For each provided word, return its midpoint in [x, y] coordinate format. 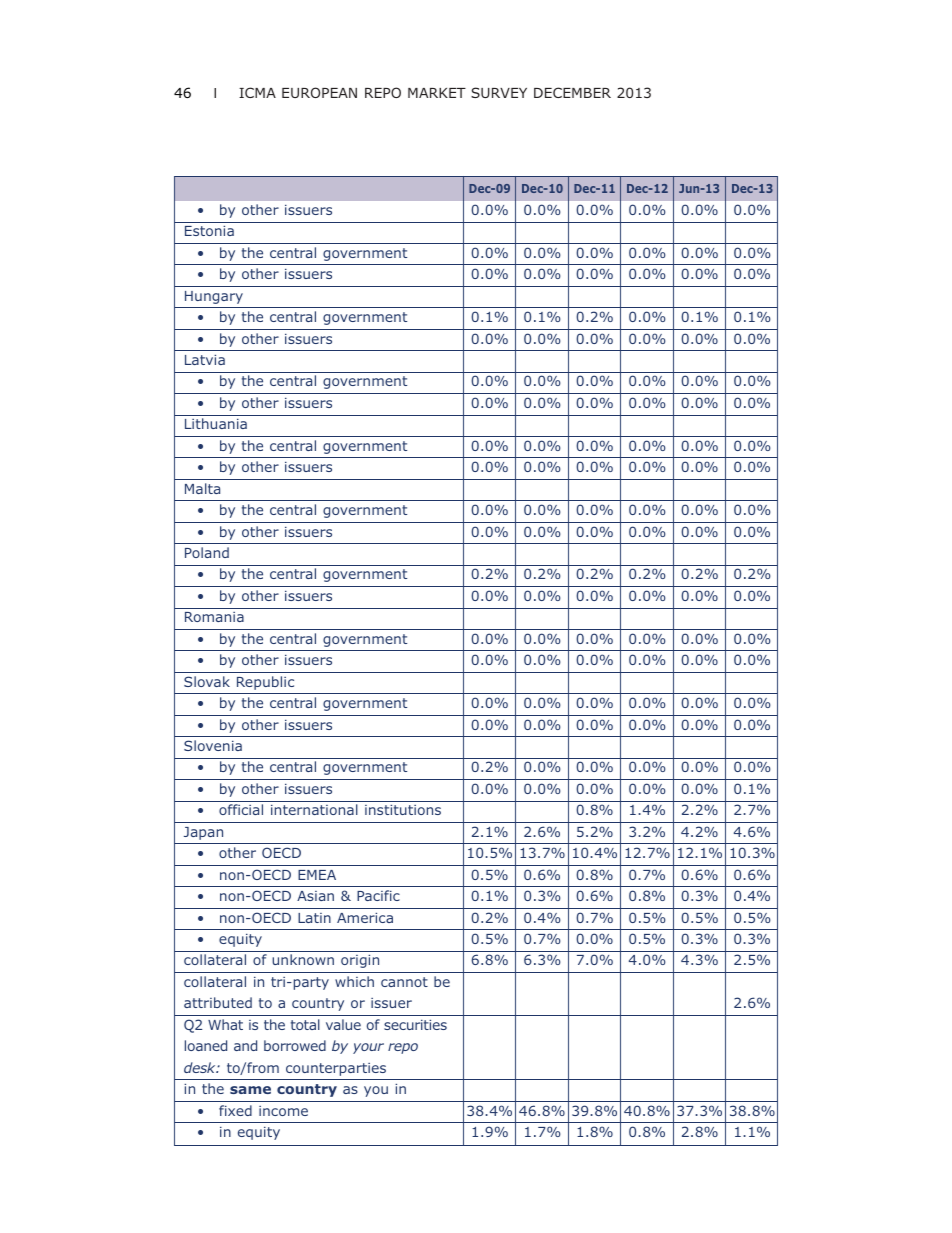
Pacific [378, 895]
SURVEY [499, 92]
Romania [214, 617]
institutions [403, 810]
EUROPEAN [319, 92]
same [250, 1090]
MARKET [437, 93]
